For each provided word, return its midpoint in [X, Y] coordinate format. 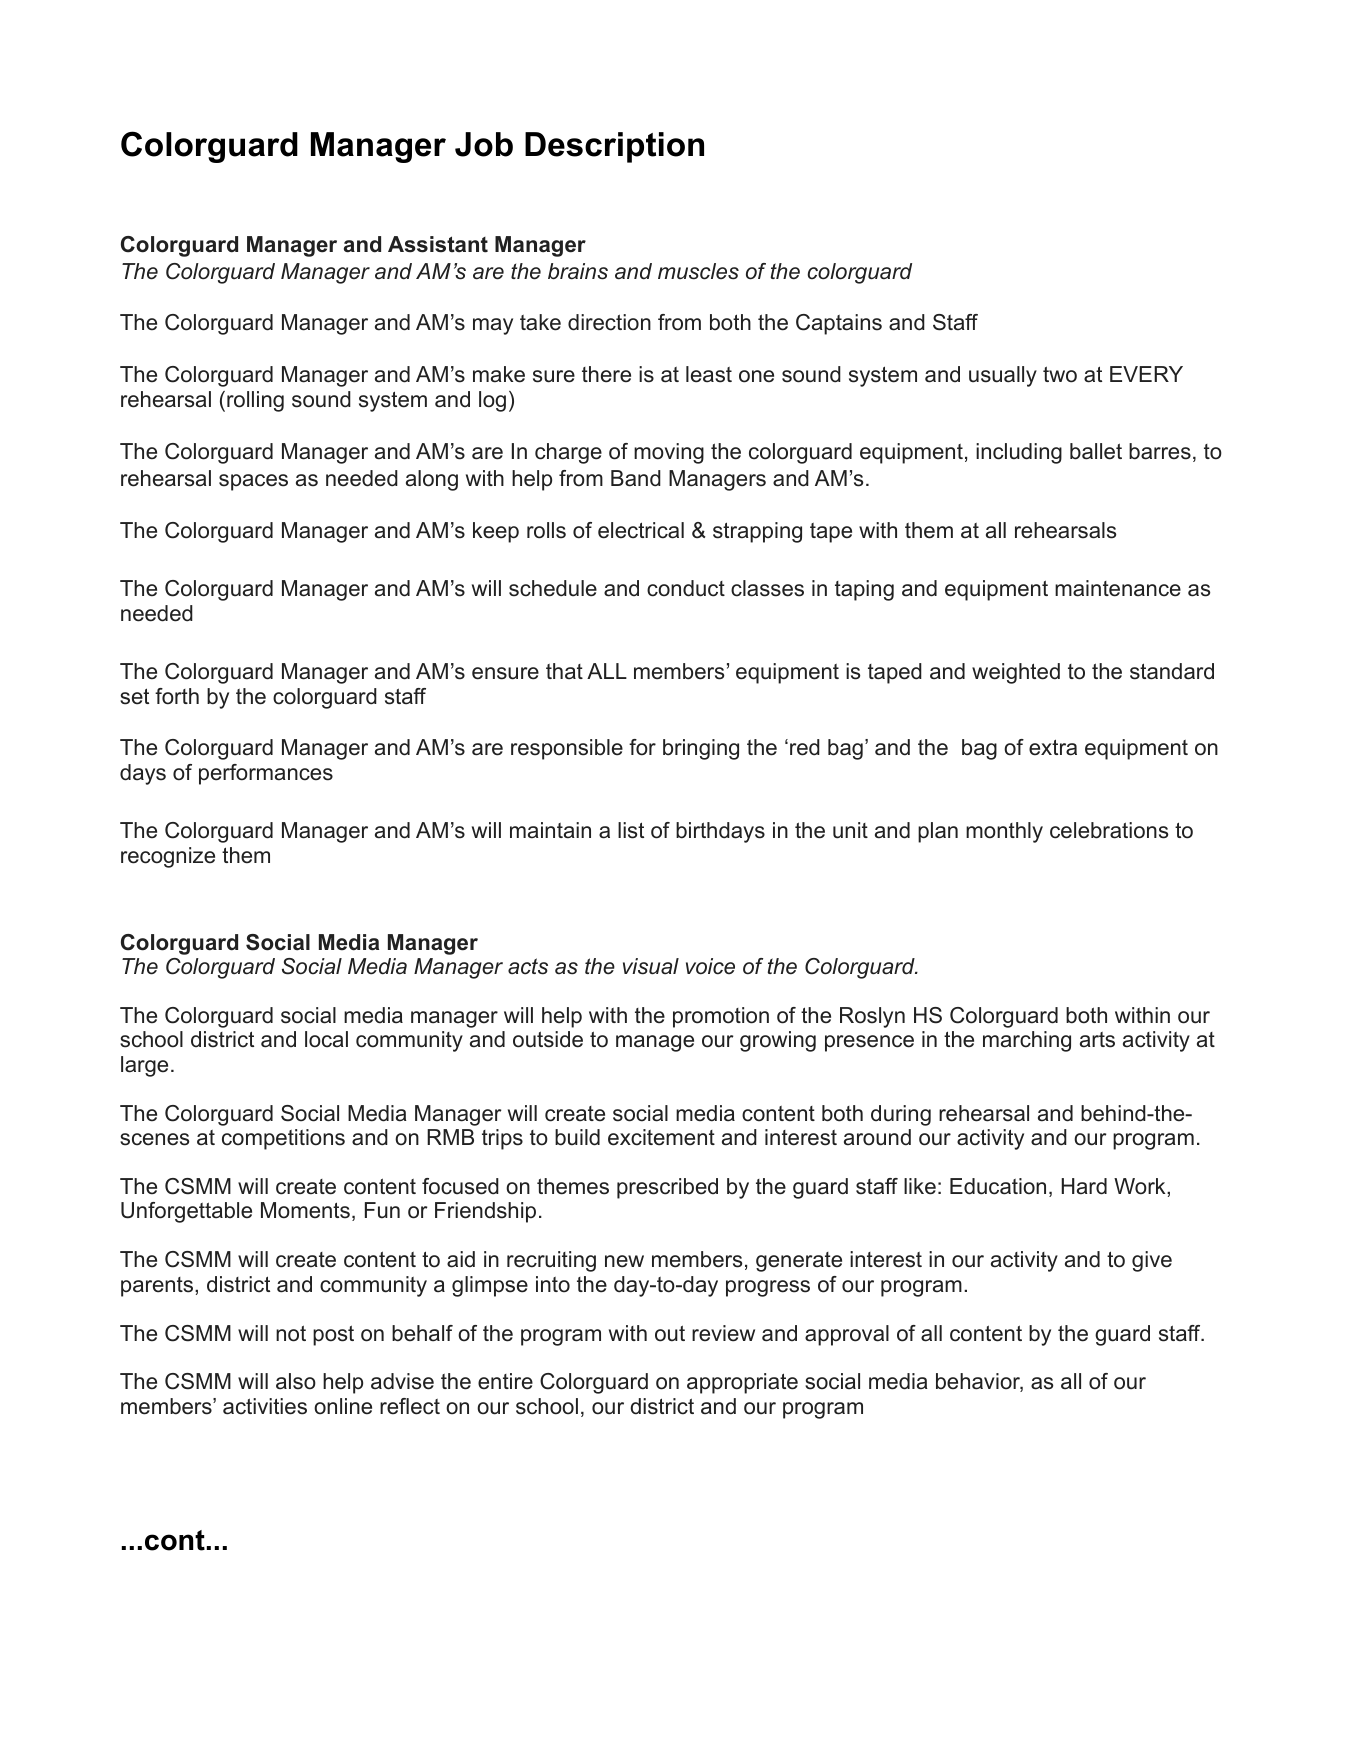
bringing [701, 749]
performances [266, 774]
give [1152, 1261]
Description [614, 147]
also [296, 1381]
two [1060, 374]
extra [1053, 747]
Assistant [438, 244]
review [723, 1333]
